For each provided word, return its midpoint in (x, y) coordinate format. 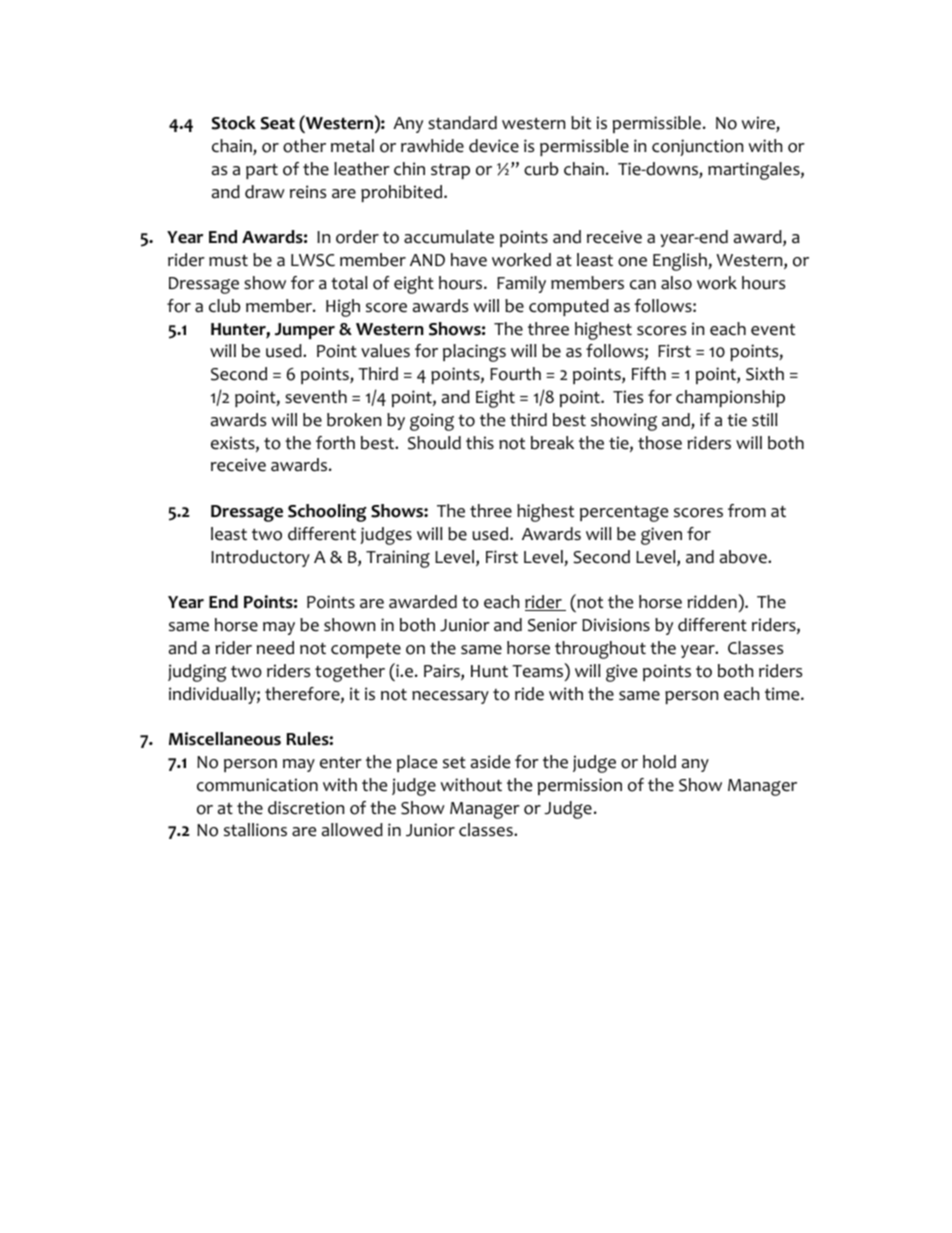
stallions (255, 830)
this (480, 442)
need (275, 648)
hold (659, 762)
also (676, 283)
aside (490, 762)
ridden (713, 601)
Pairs (443, 672)
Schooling (327, 513)
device (494, 146)
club (225, 306)
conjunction (697, 147)
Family (521, 284)
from (747, 511)
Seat (278, 123)
